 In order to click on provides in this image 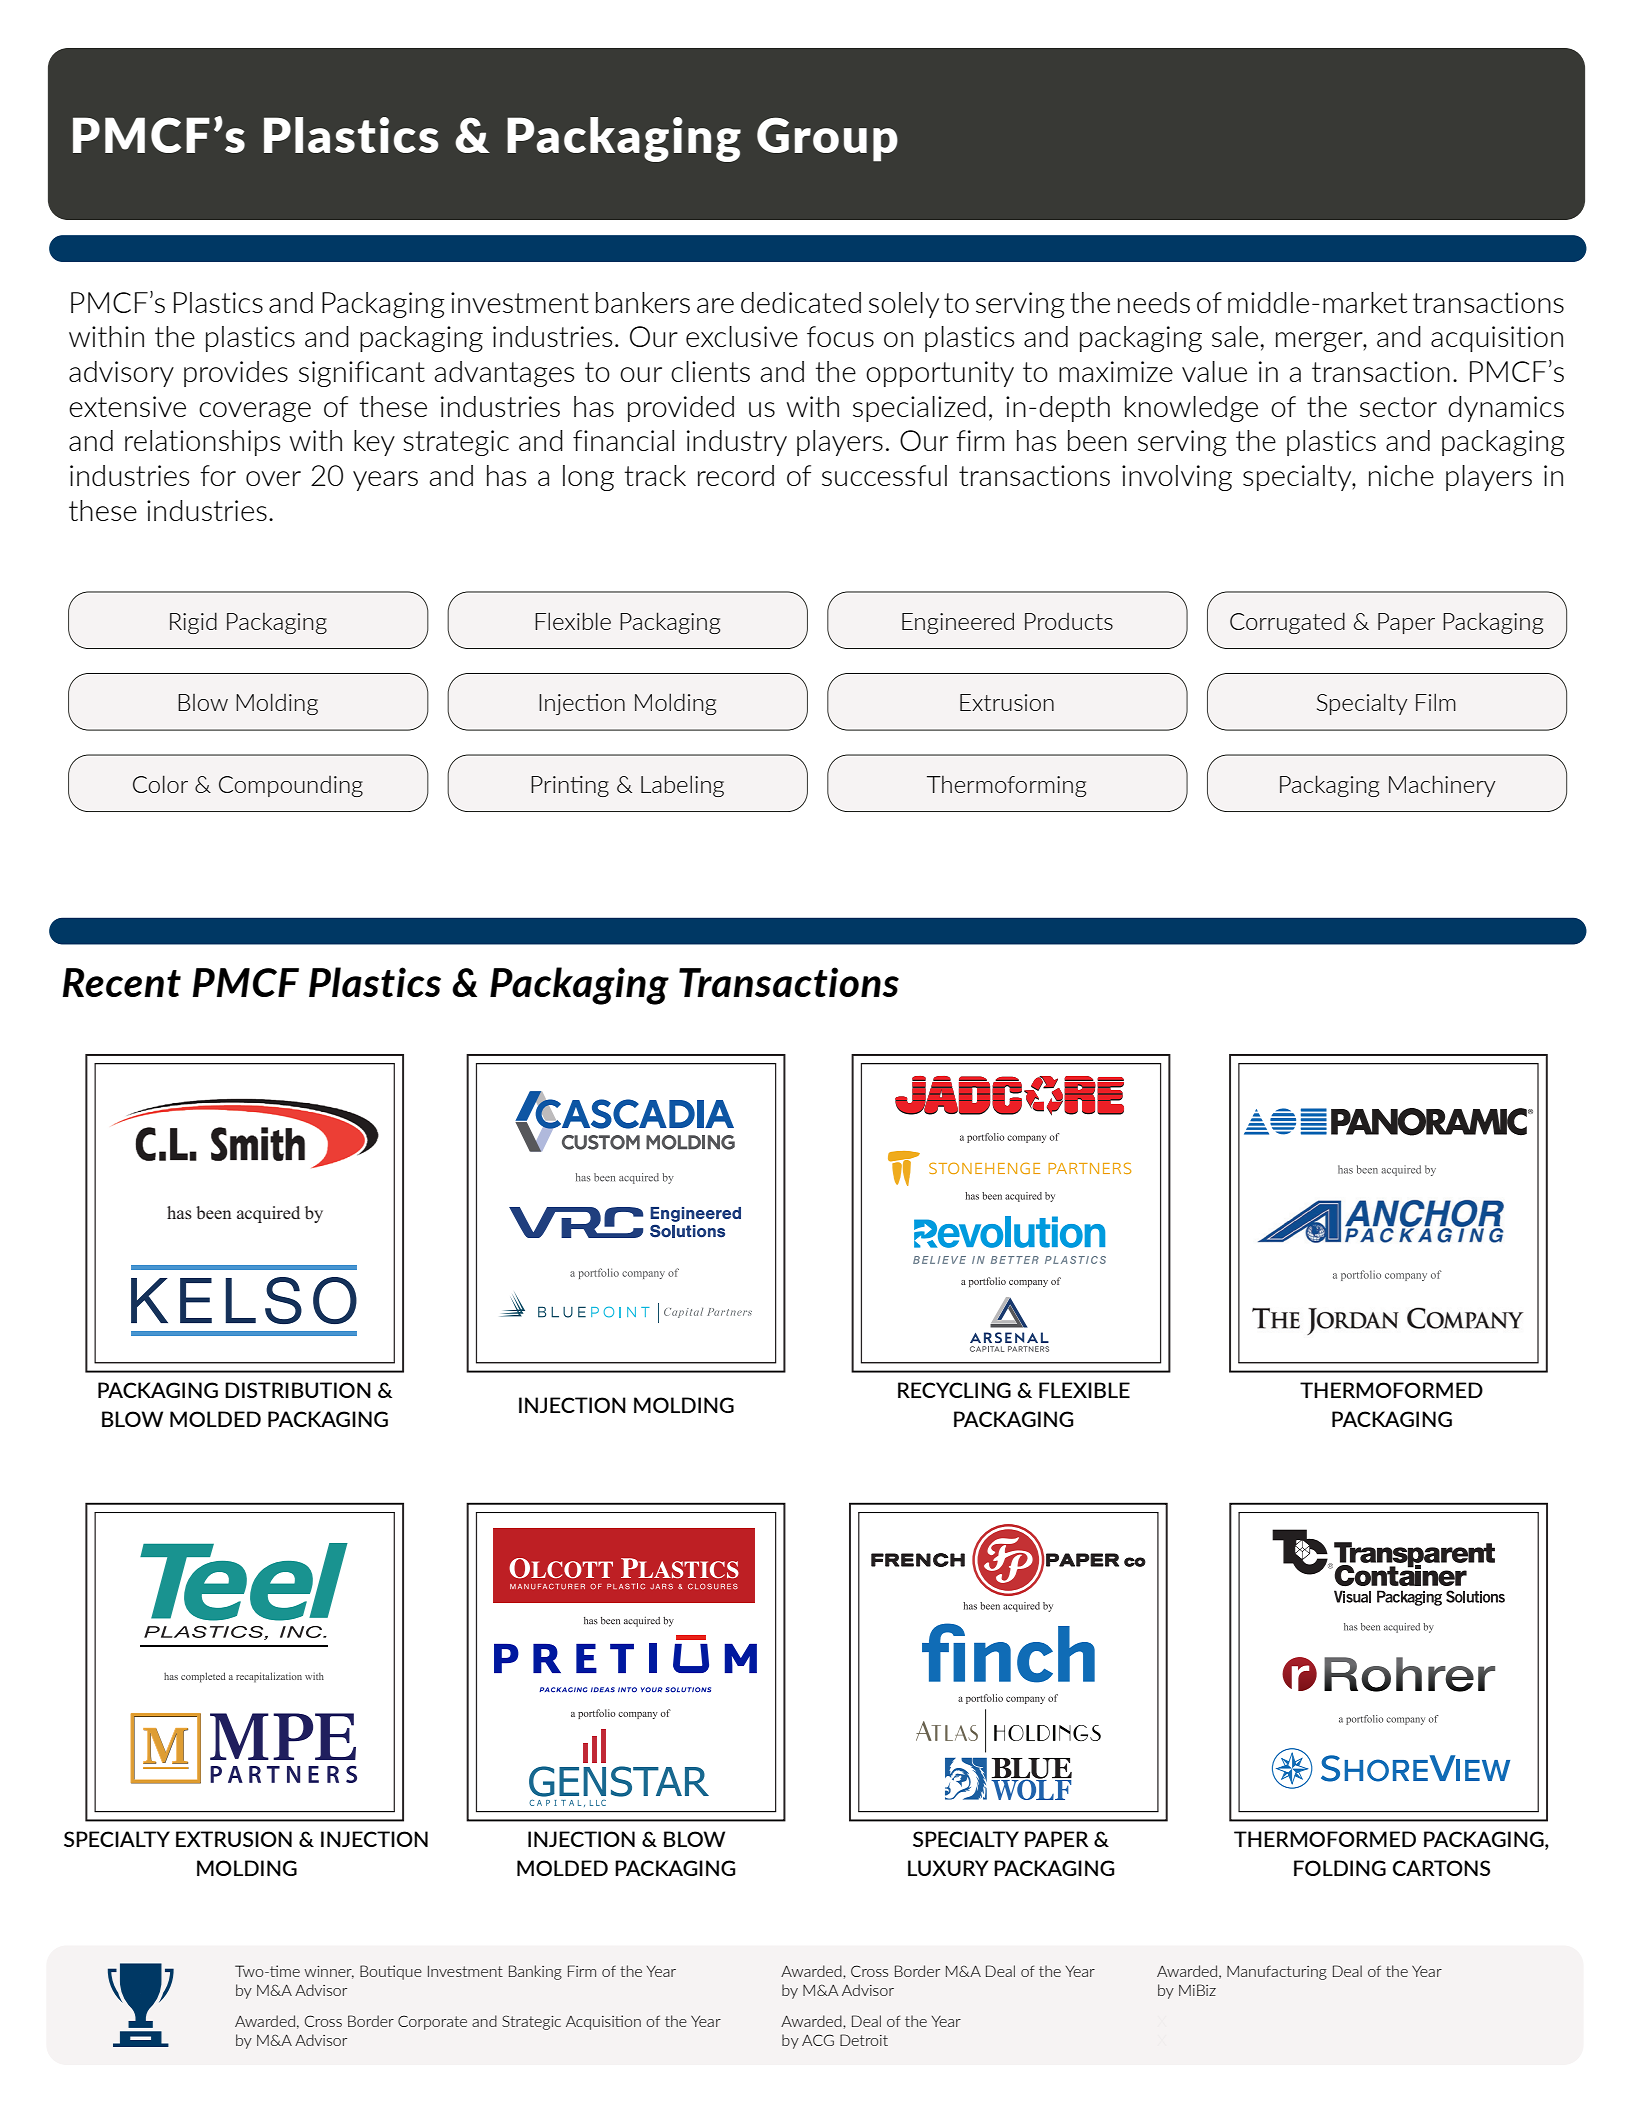, I will do `click(236, 374)`.
